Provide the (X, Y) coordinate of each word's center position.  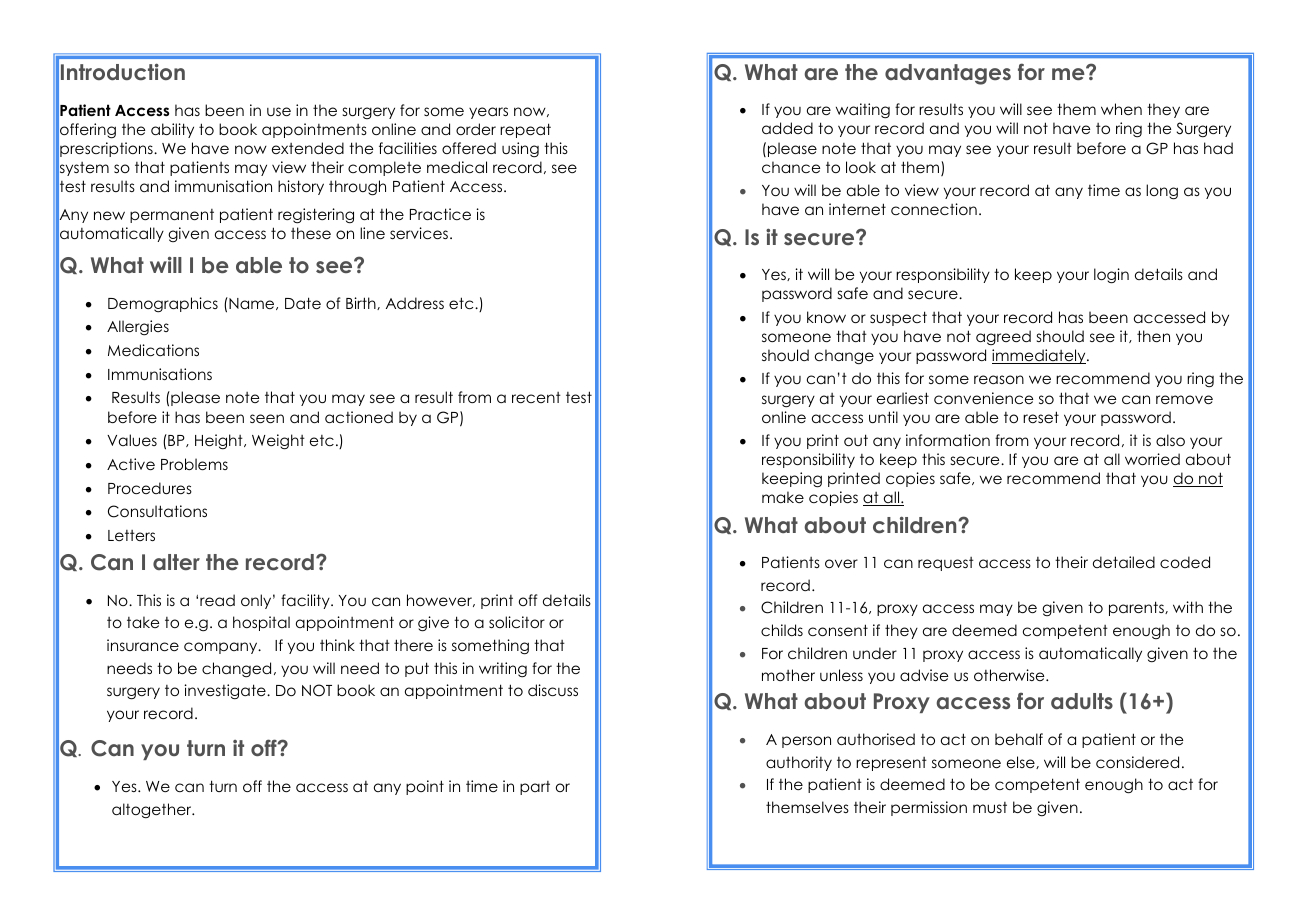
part (535, 788)
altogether (153, 810)
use (279, 111)
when (1121, 109)
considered (1137, 762)
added (787, 128)
